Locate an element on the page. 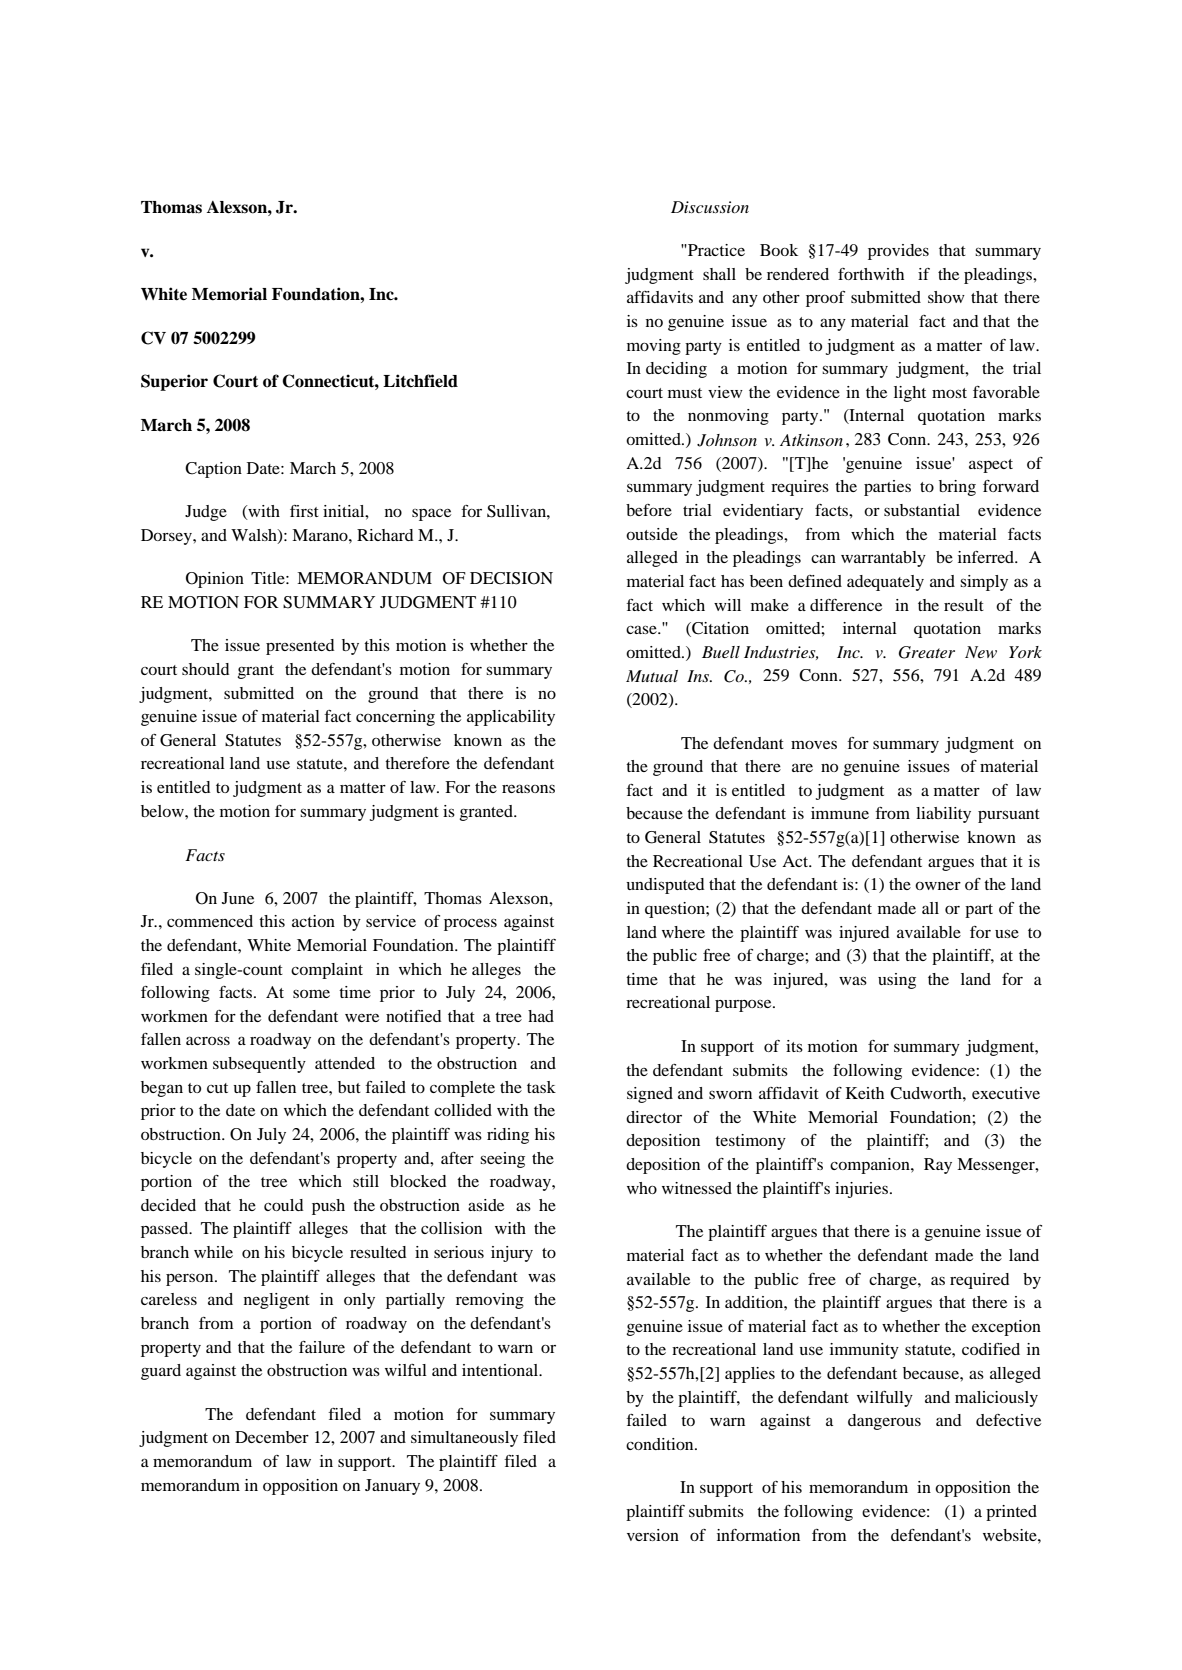 This document has height=1670, width=1182. provides is located at coordinates (898, 252).
